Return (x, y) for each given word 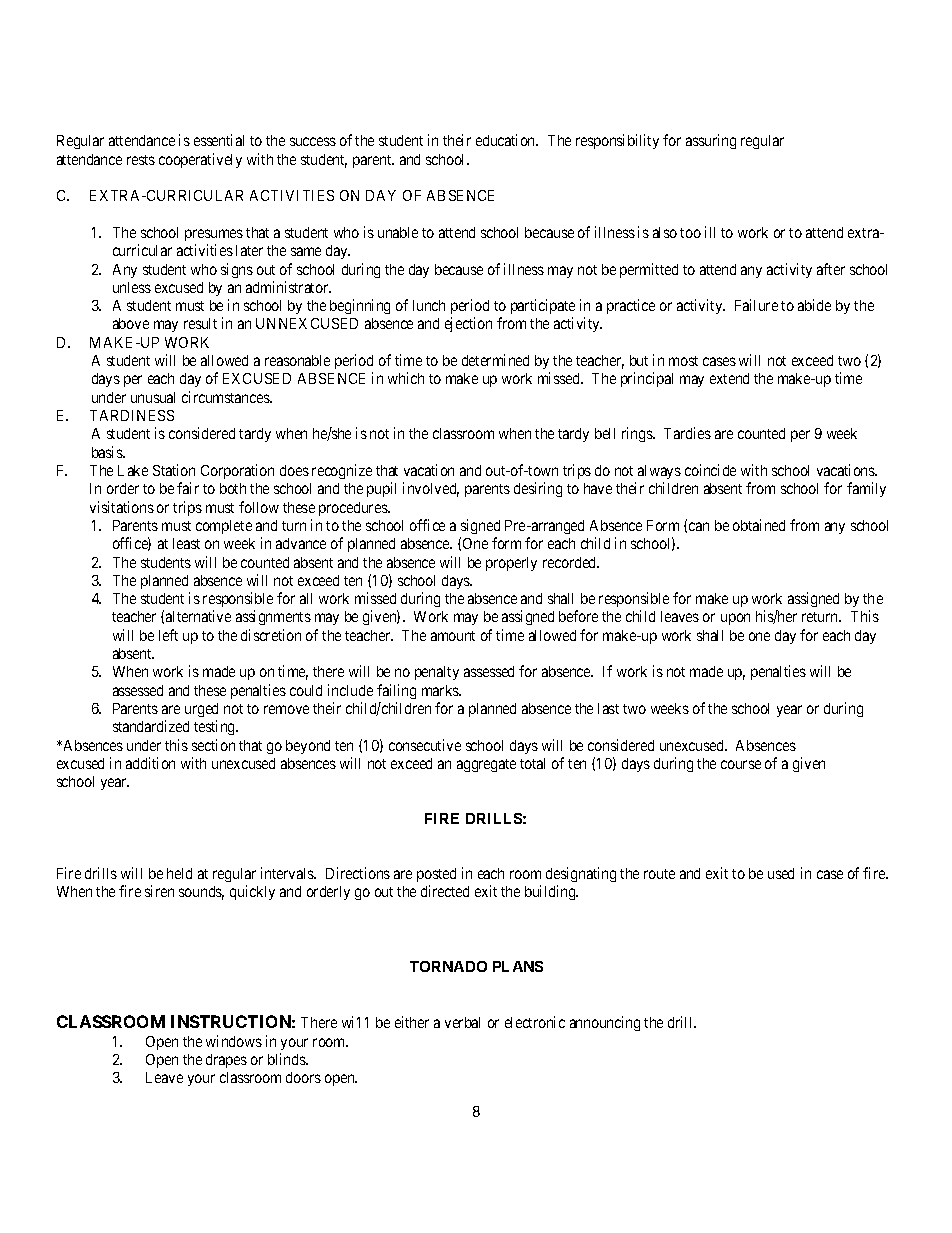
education (507, 140)
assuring (711, 141)
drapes (226, 1061)
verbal (462, 1022)
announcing (605, 1023)
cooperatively (200, 160)
